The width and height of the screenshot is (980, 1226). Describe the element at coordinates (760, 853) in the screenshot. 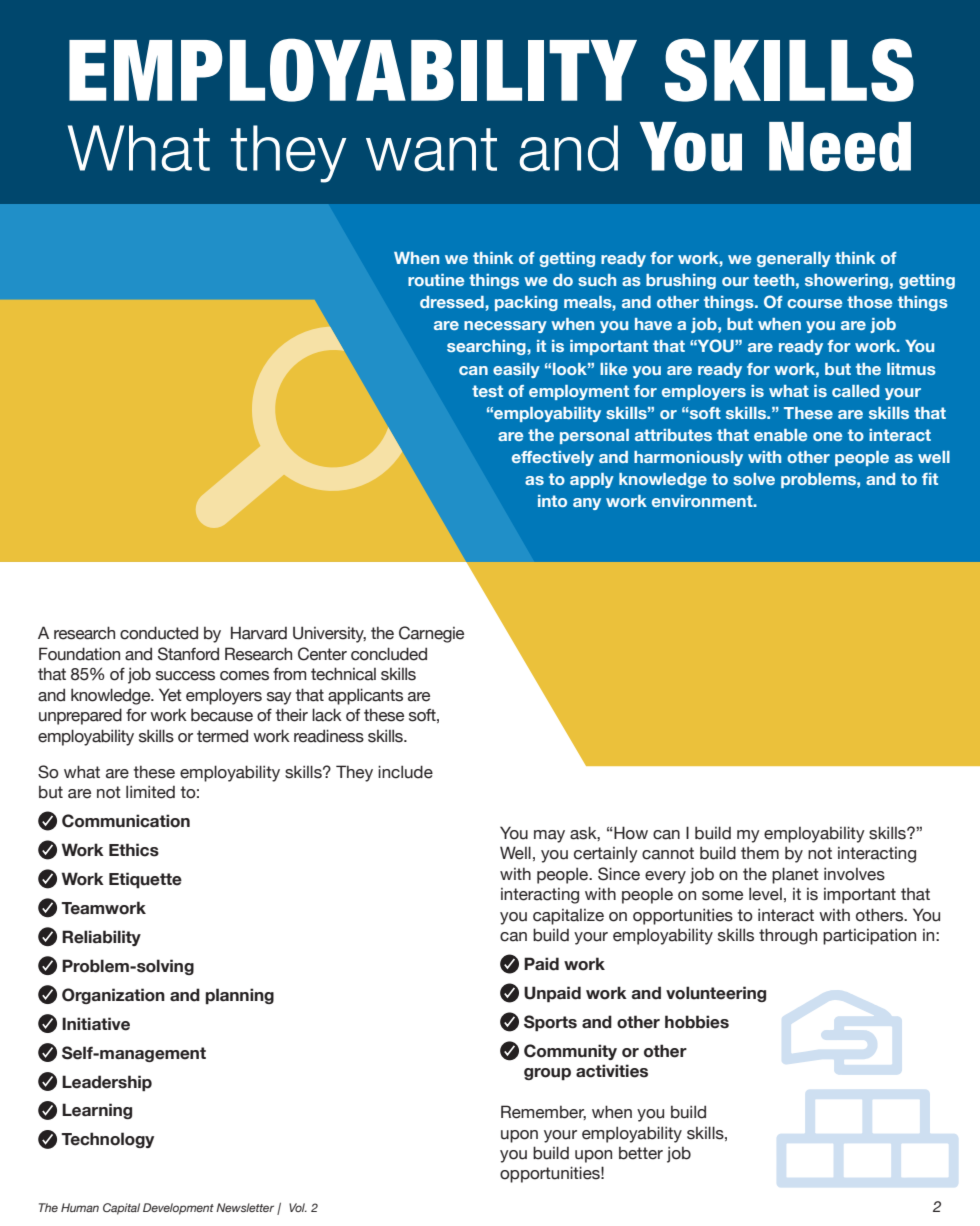

I see `them` at that location.
